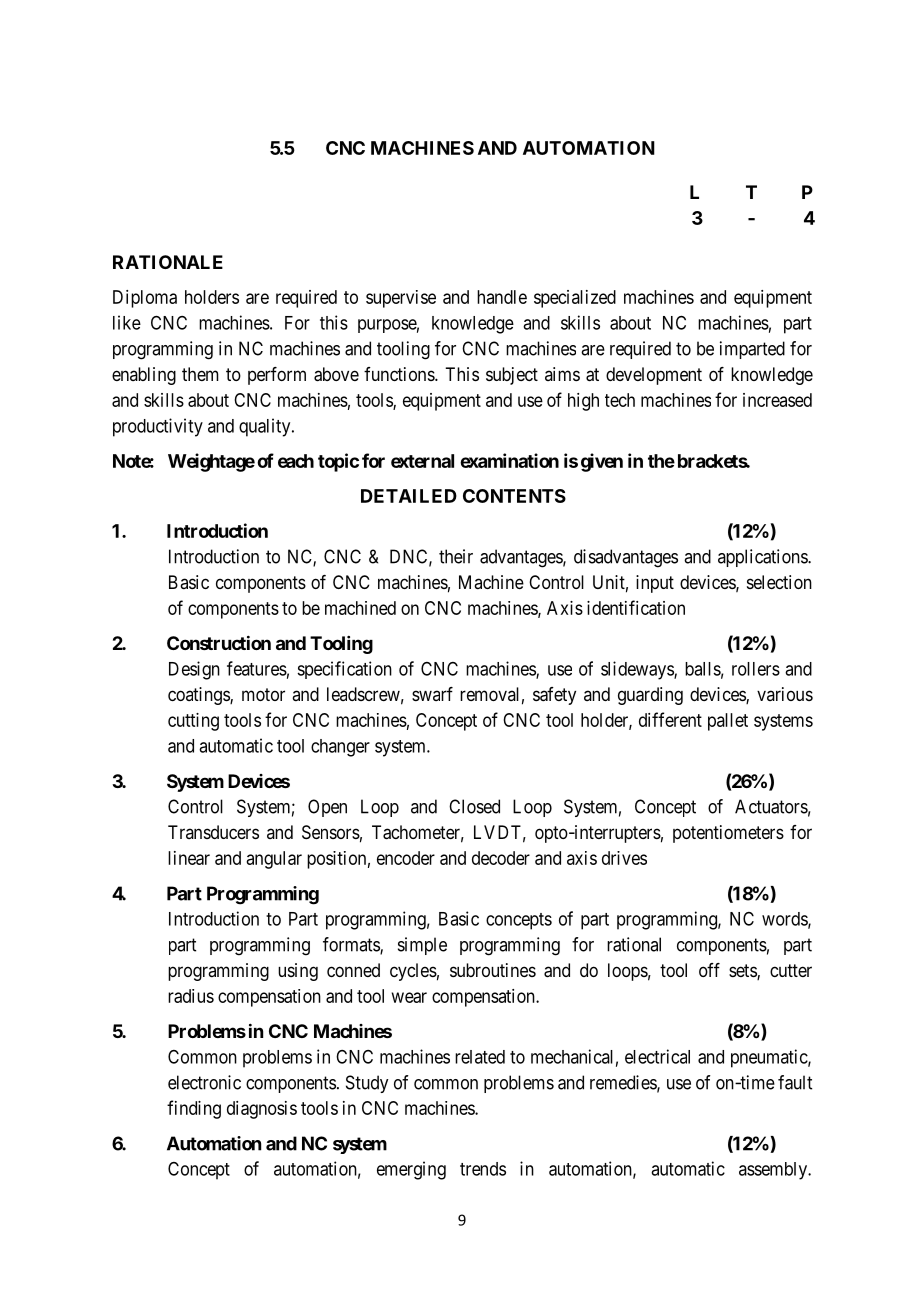  What do you see at coordinates (432, 694) in the screenshot?
I see `swarf` at bounding box center [432, 694].
